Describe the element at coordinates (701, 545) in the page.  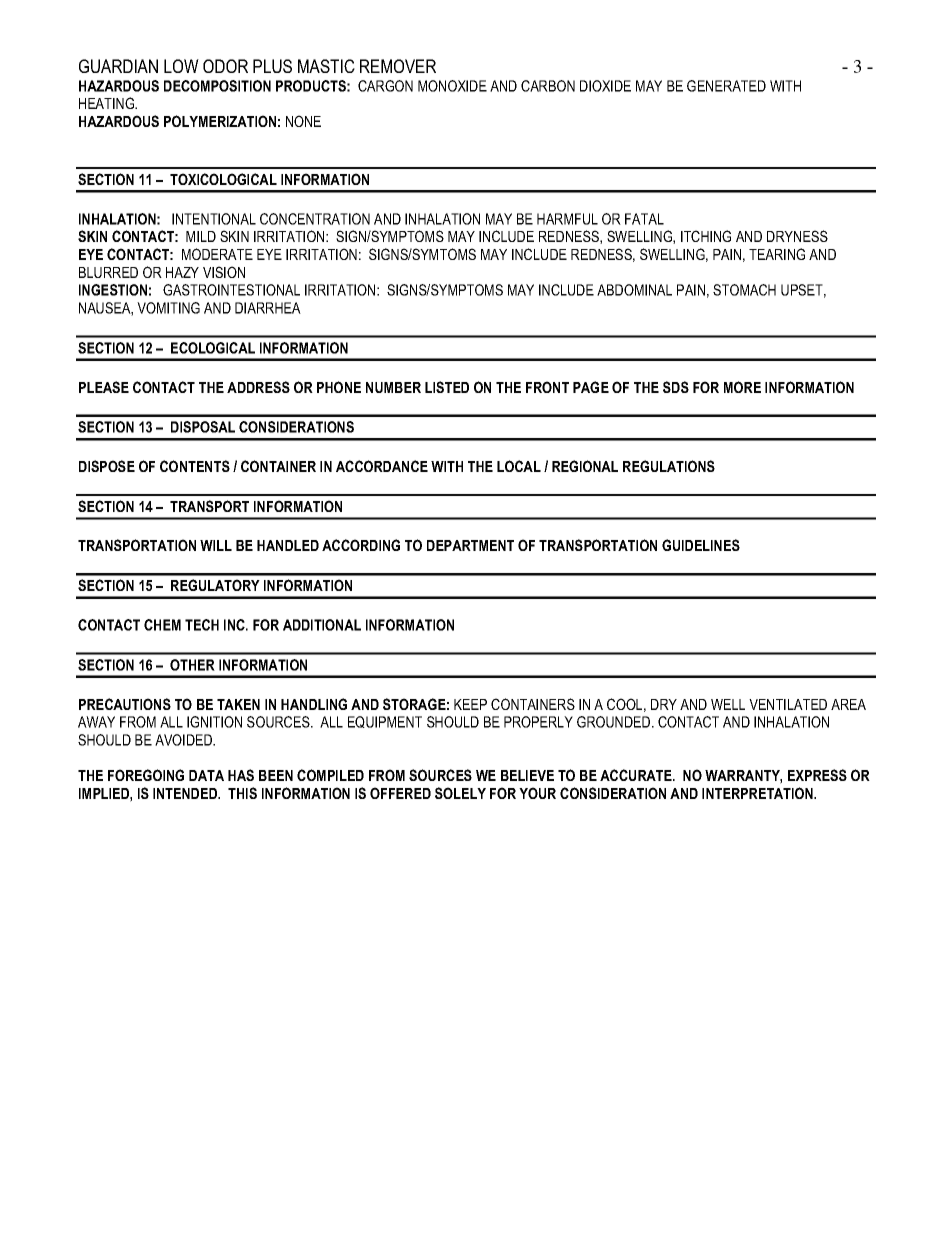
I see `GUIDELINES` at that location.
